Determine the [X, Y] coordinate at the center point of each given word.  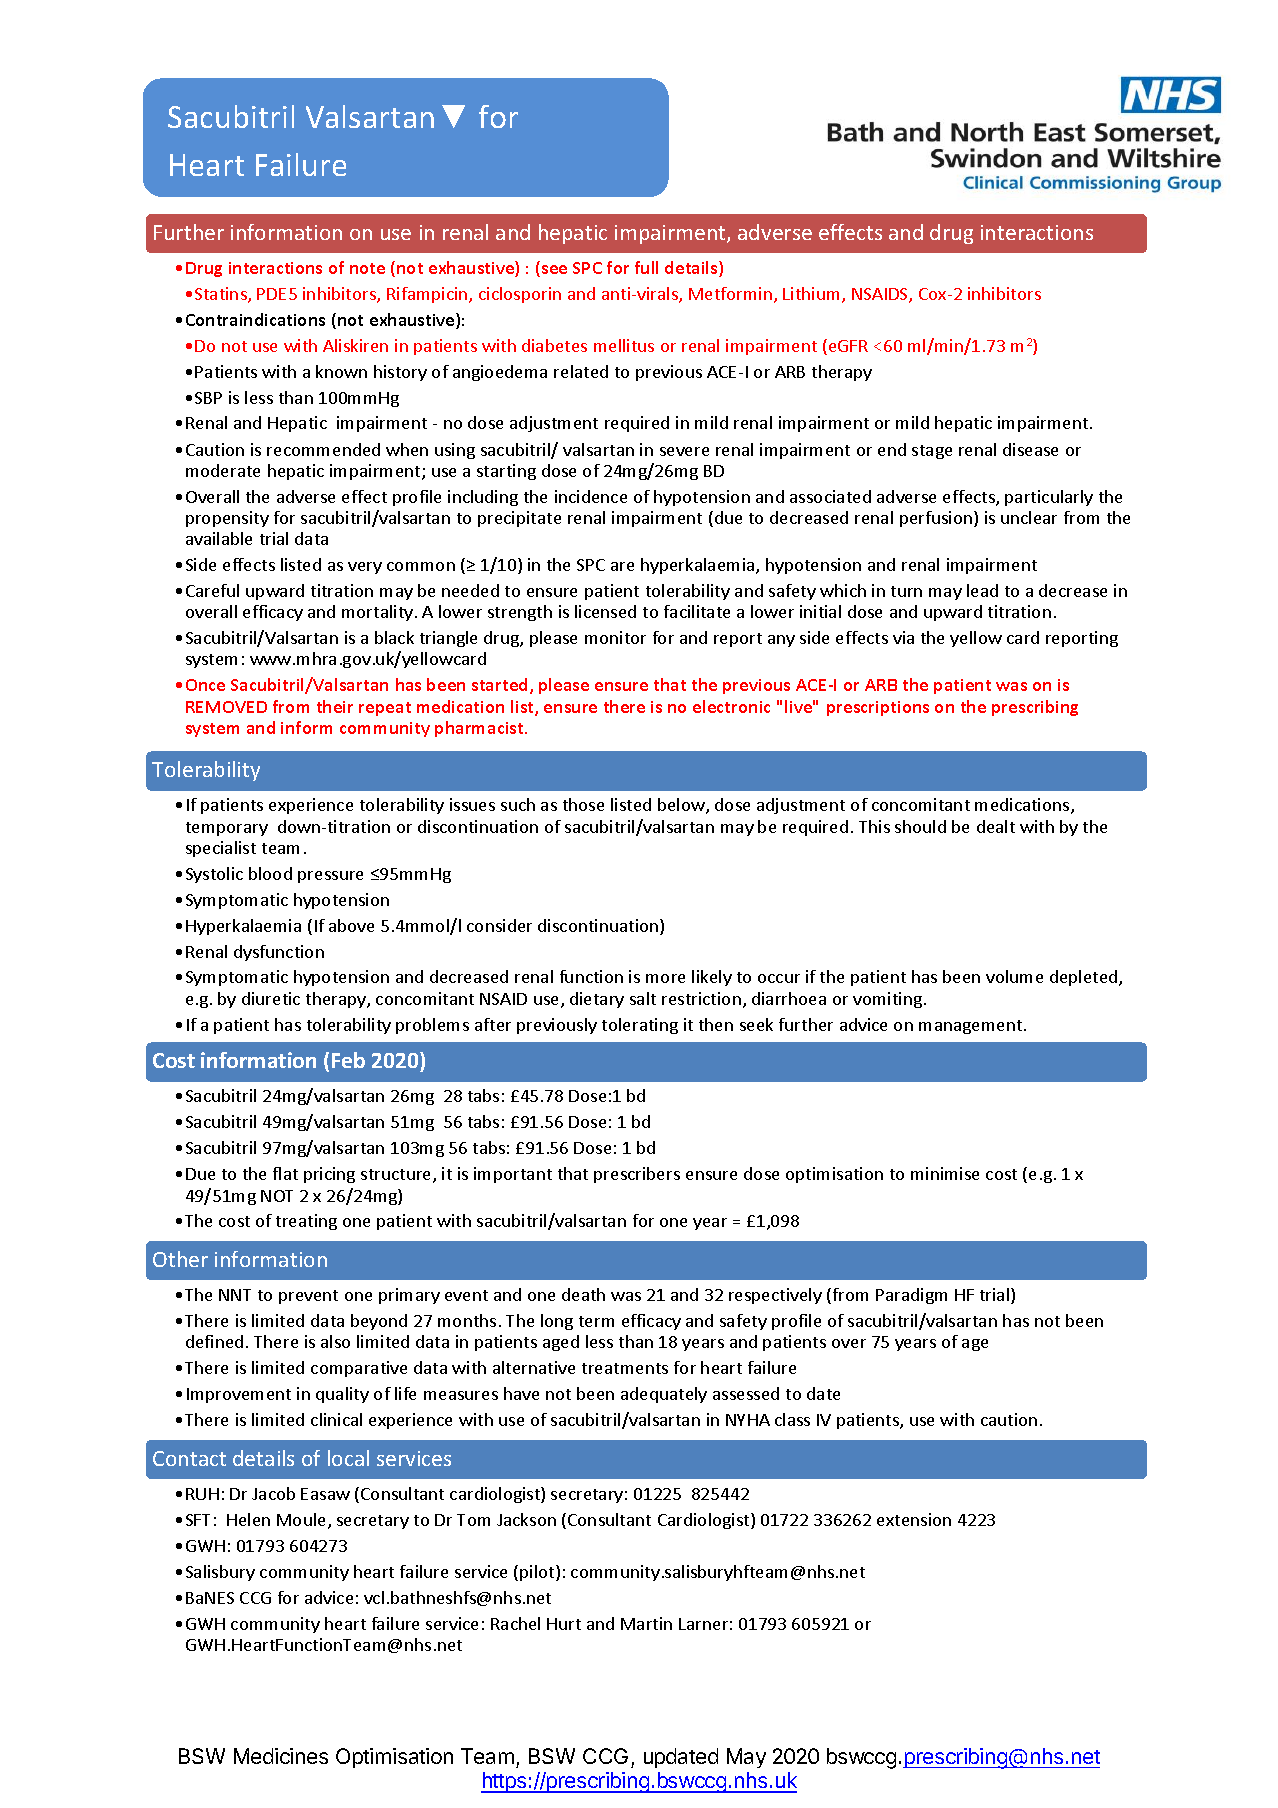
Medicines [281, 1756]
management [972, 1027]
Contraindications [255, 319]
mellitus [624, 345]
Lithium [813, 295]
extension [914, 1519]
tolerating [640, 1026]
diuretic [271, 998]
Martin [646, 1623]
